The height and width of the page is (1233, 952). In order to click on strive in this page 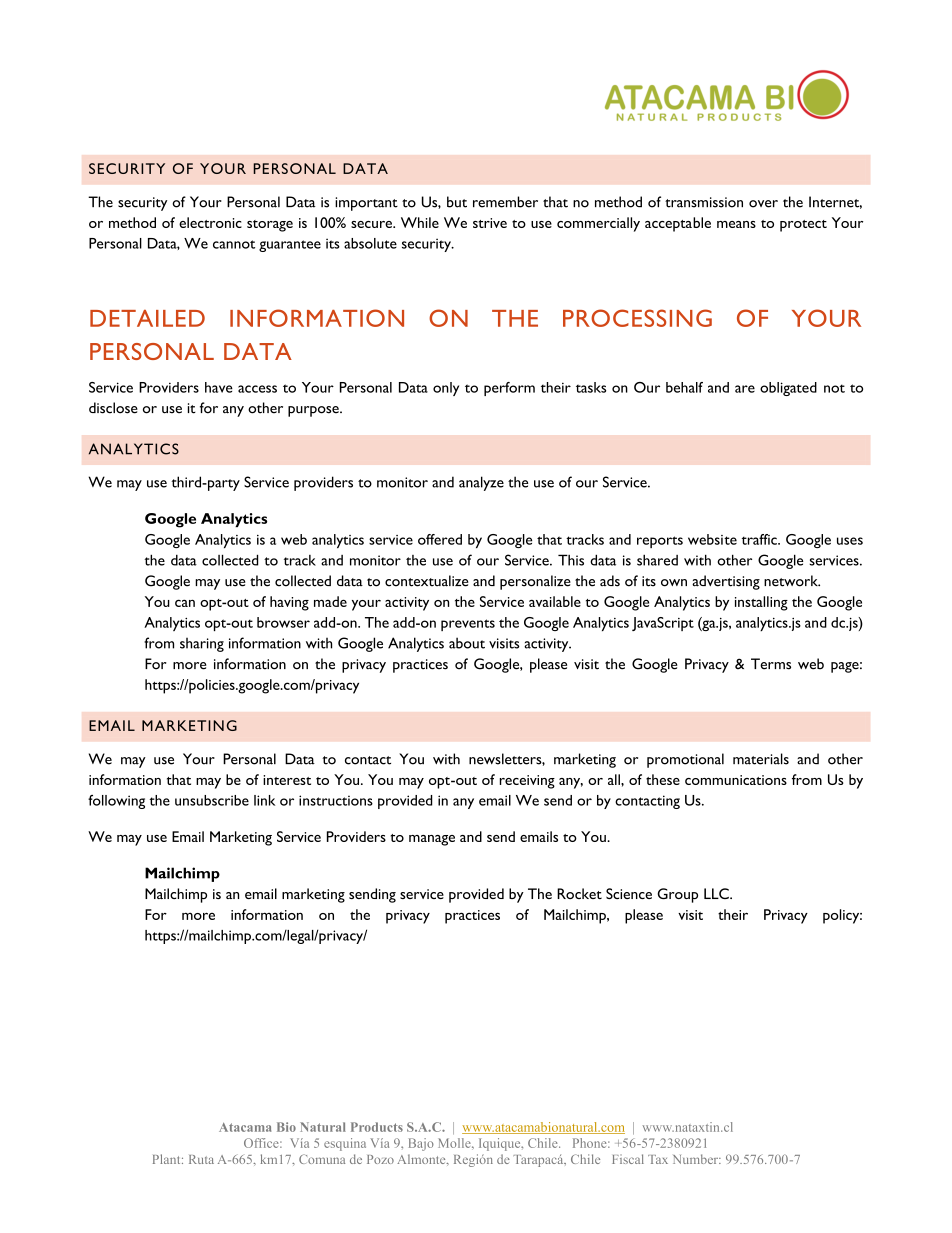, I will do `click(490, 223)`.
